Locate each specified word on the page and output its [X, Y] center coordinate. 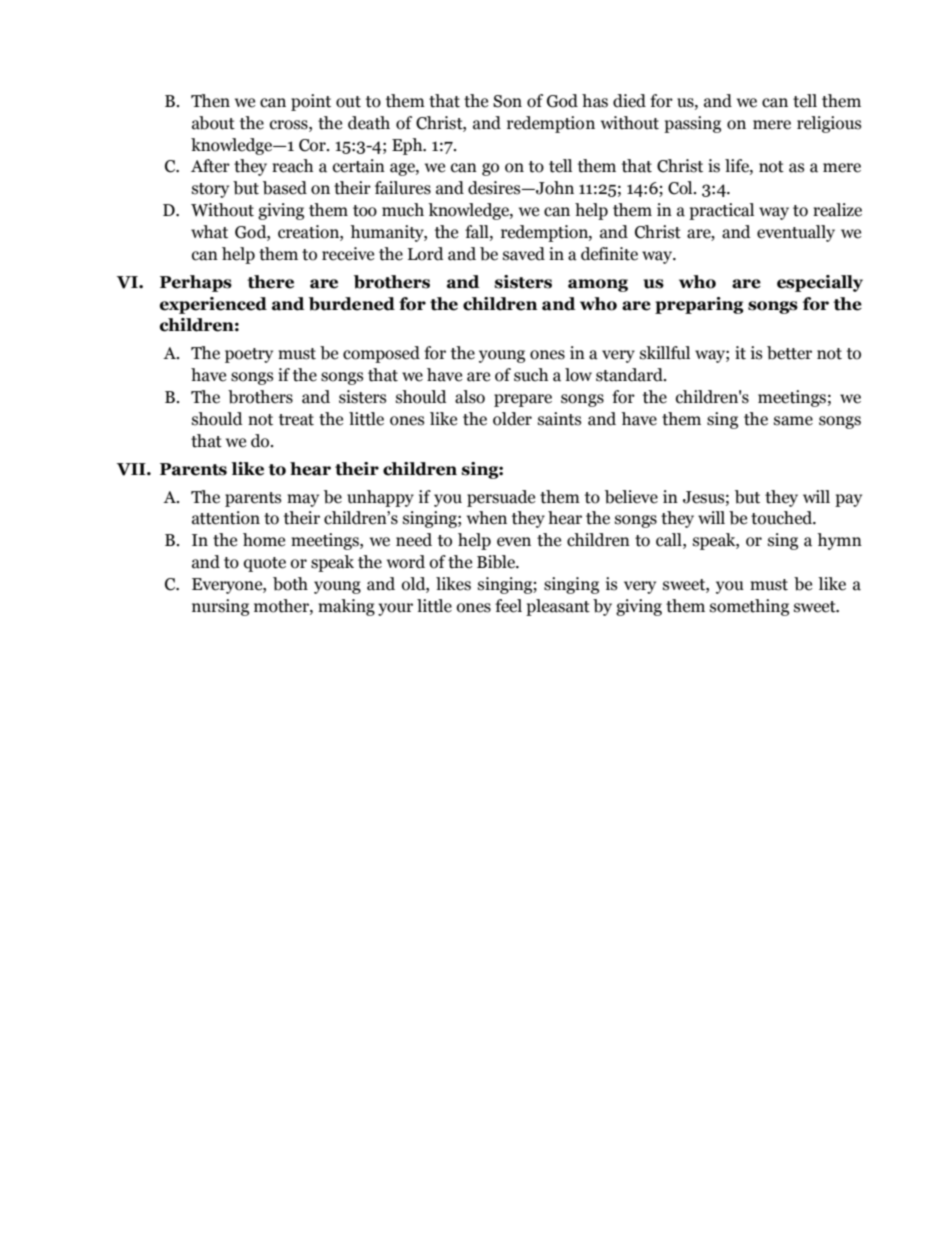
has [595, 101]
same [793, 421]
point [311, 102]
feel [508, 606]
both [290, 584]
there [270, 282]
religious [829, 124]
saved [524, 254]
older [512, 419]
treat [296, 420]
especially [820, 283]
